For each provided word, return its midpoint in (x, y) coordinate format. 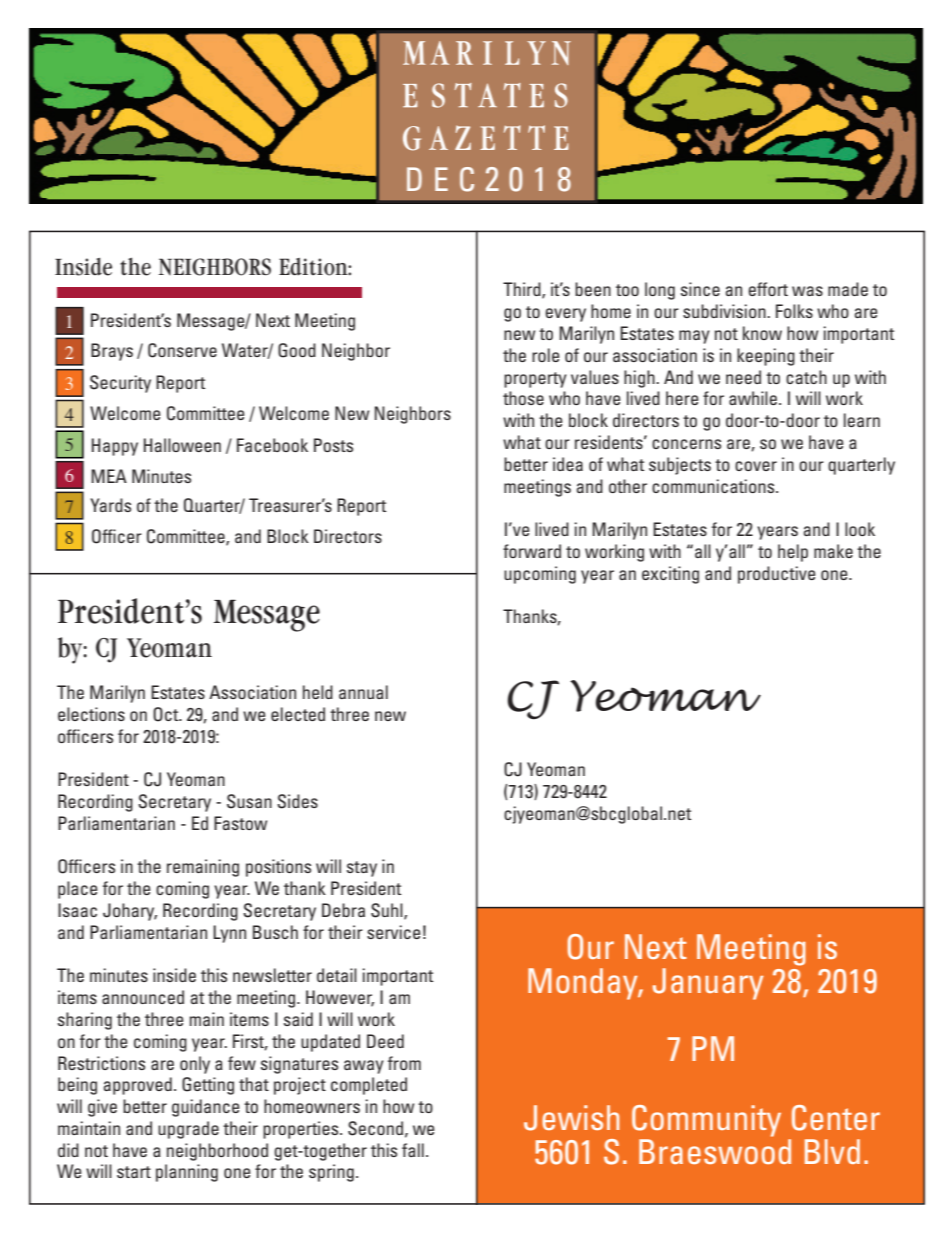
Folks (794, 311)
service (394, 932)
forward (532, 551)
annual (363, 692)
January (708, 984)
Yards (110, 505)
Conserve (182, 350)
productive (777, 575)
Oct (167, 714)
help (793, 553)
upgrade (188, 1130)
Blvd (832, 1151)
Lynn (229, 934)
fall (413, 1150)
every (565, 315)
